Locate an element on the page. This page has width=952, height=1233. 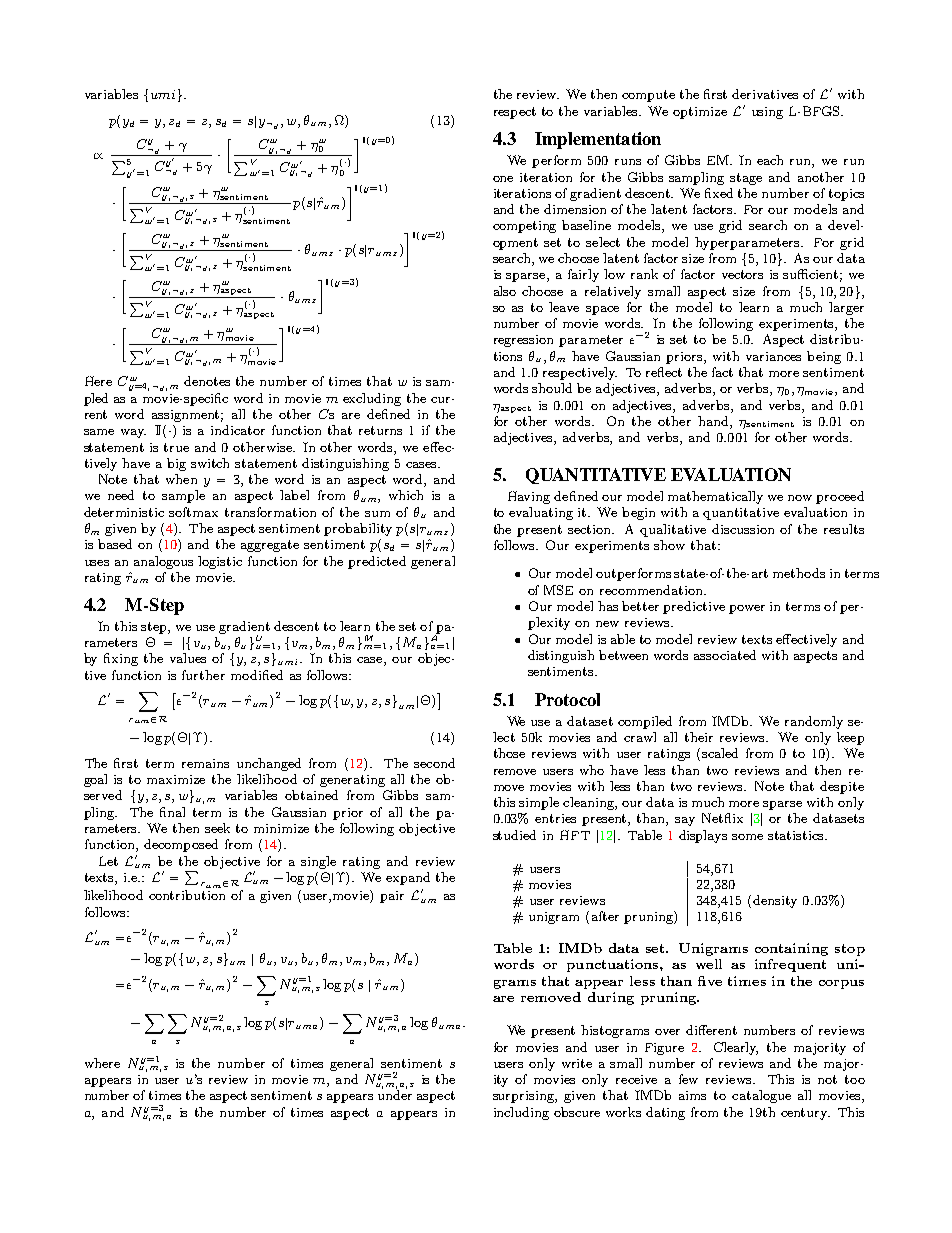
MSE is located at coordinates (558, 590).
